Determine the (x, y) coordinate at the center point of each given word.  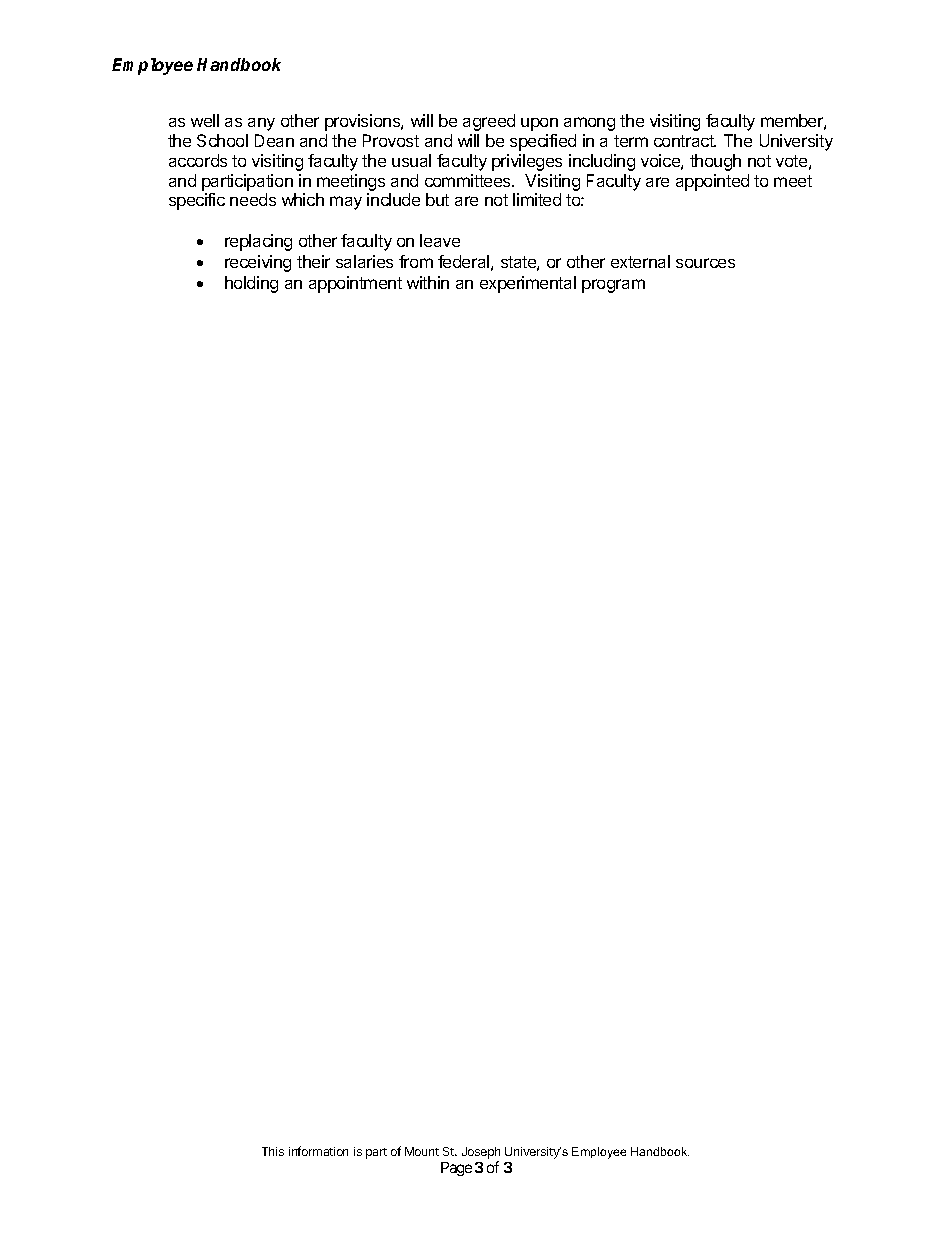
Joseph (481, 1153)
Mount (422, 1151)
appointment (355, 284)
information (318, 1151)
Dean (274, 140)
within (428, 282)
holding (251, 284)
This (273, 1151)
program (613, 286)
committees (469, 180)
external (640, 261)
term (631, 141)
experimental (528, 284)
